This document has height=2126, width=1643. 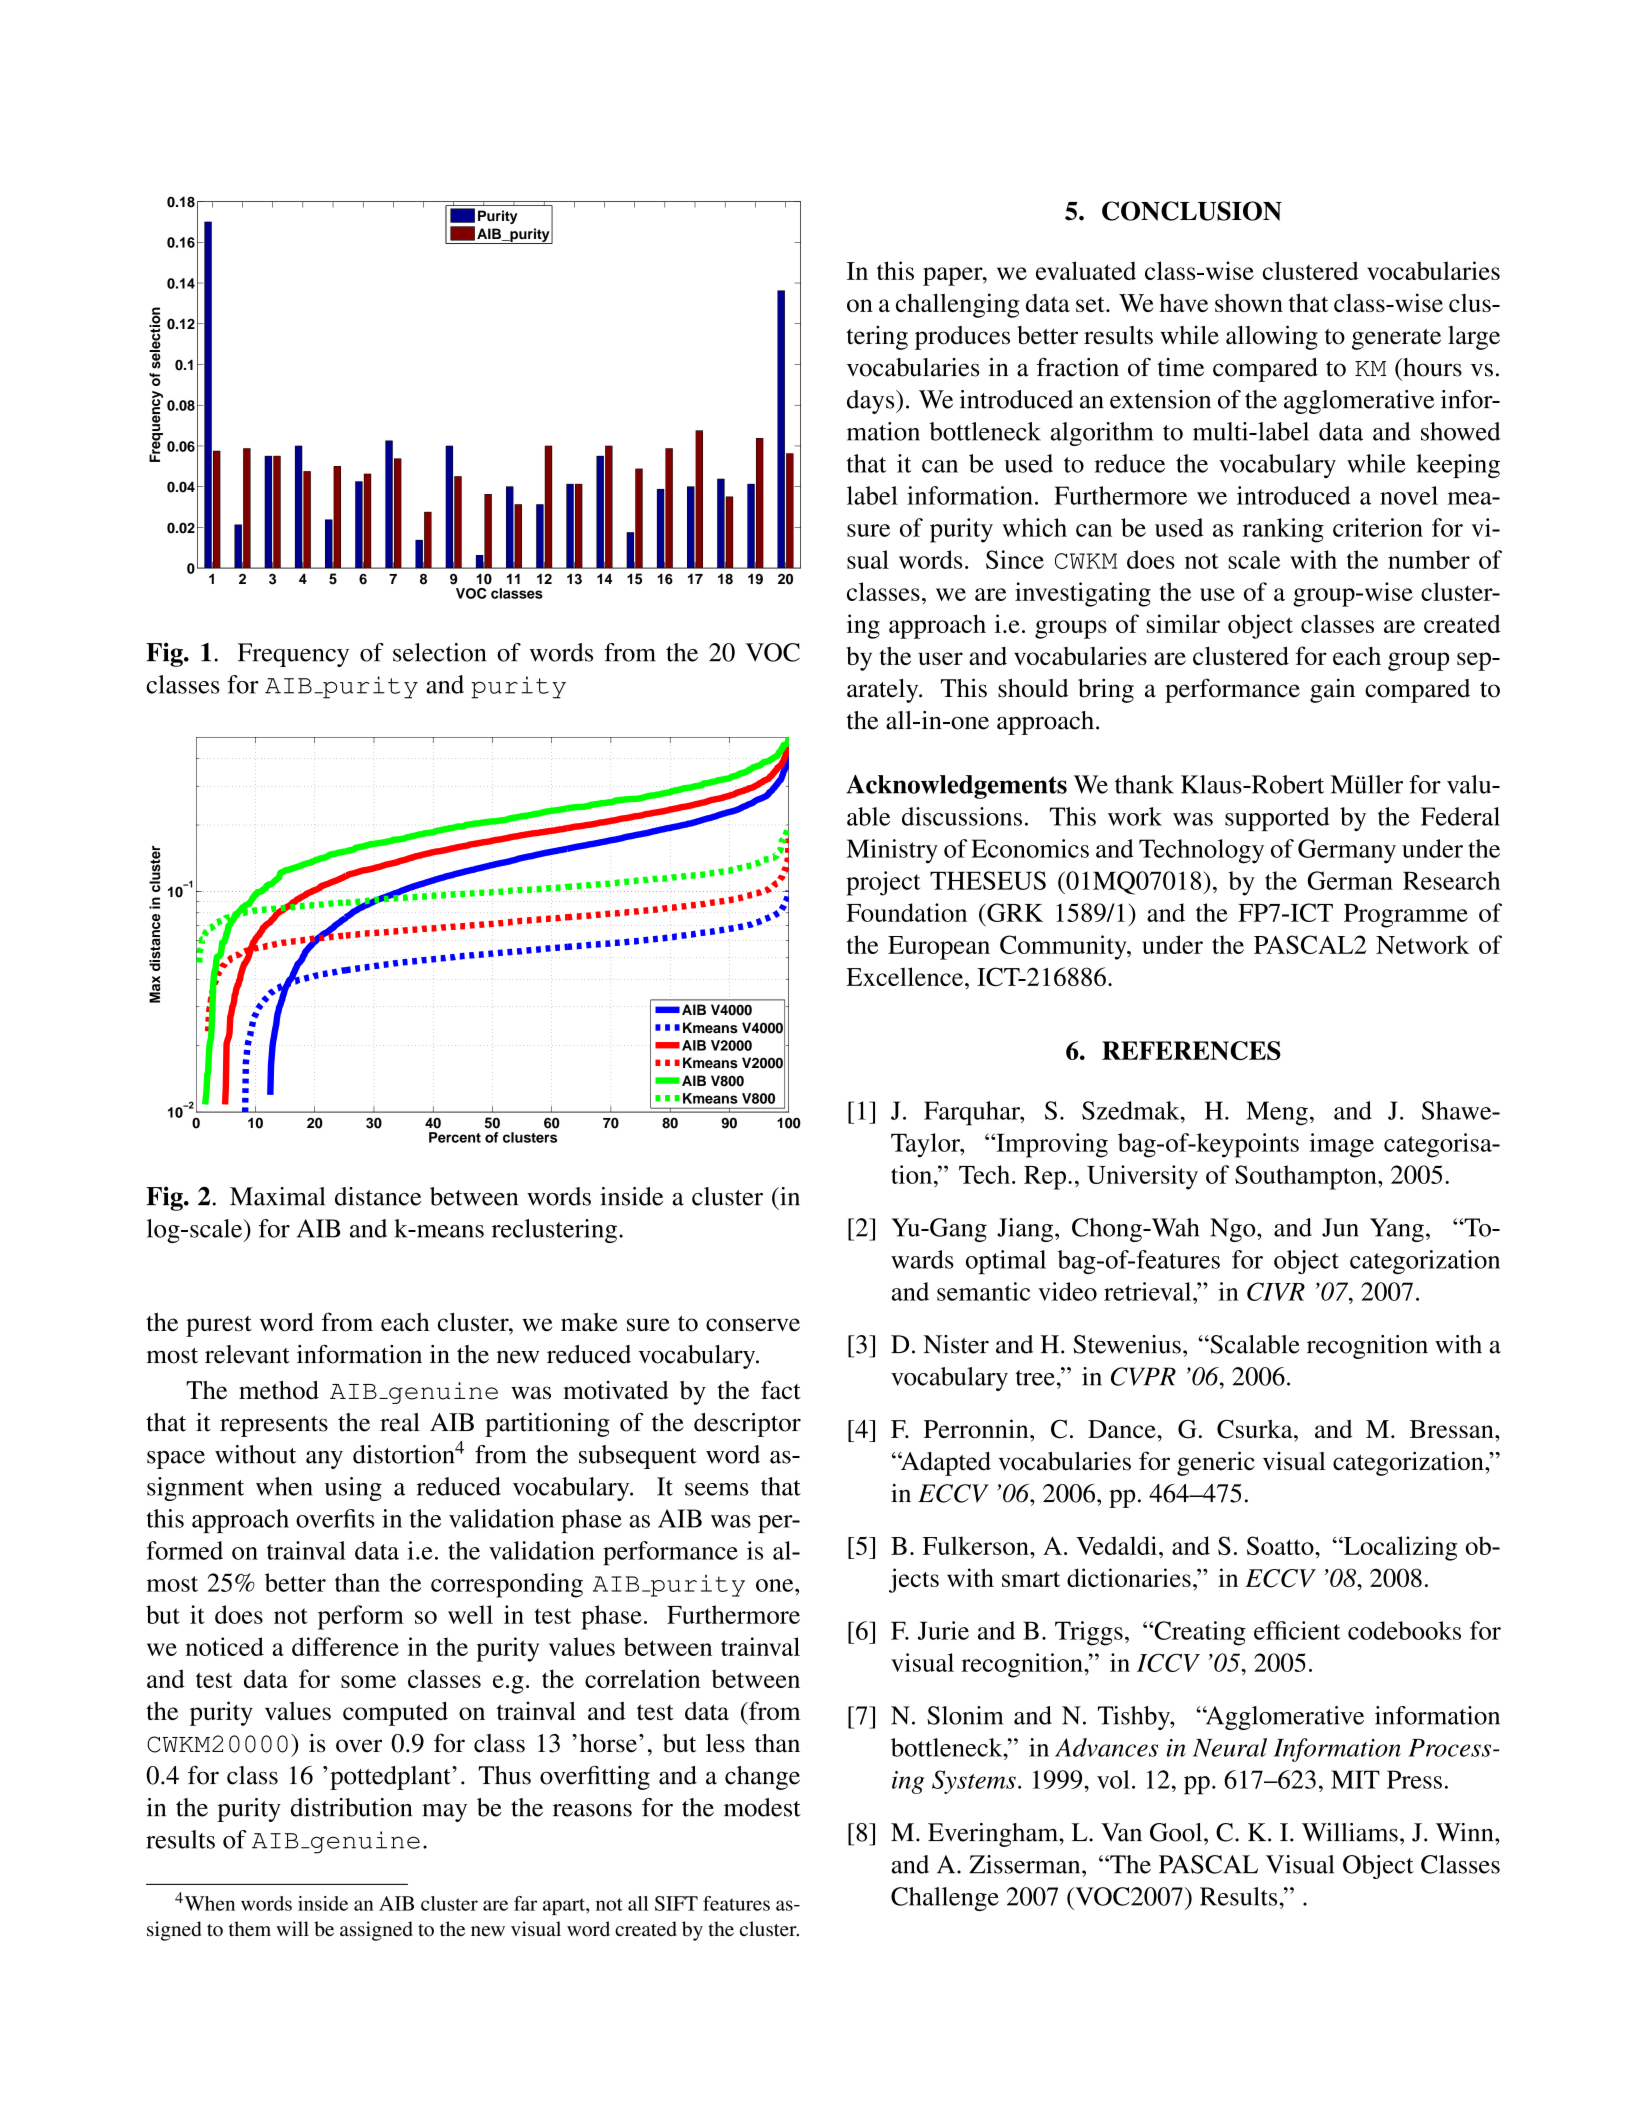 I want to click on allowing, so click(x=1272, y=337).
